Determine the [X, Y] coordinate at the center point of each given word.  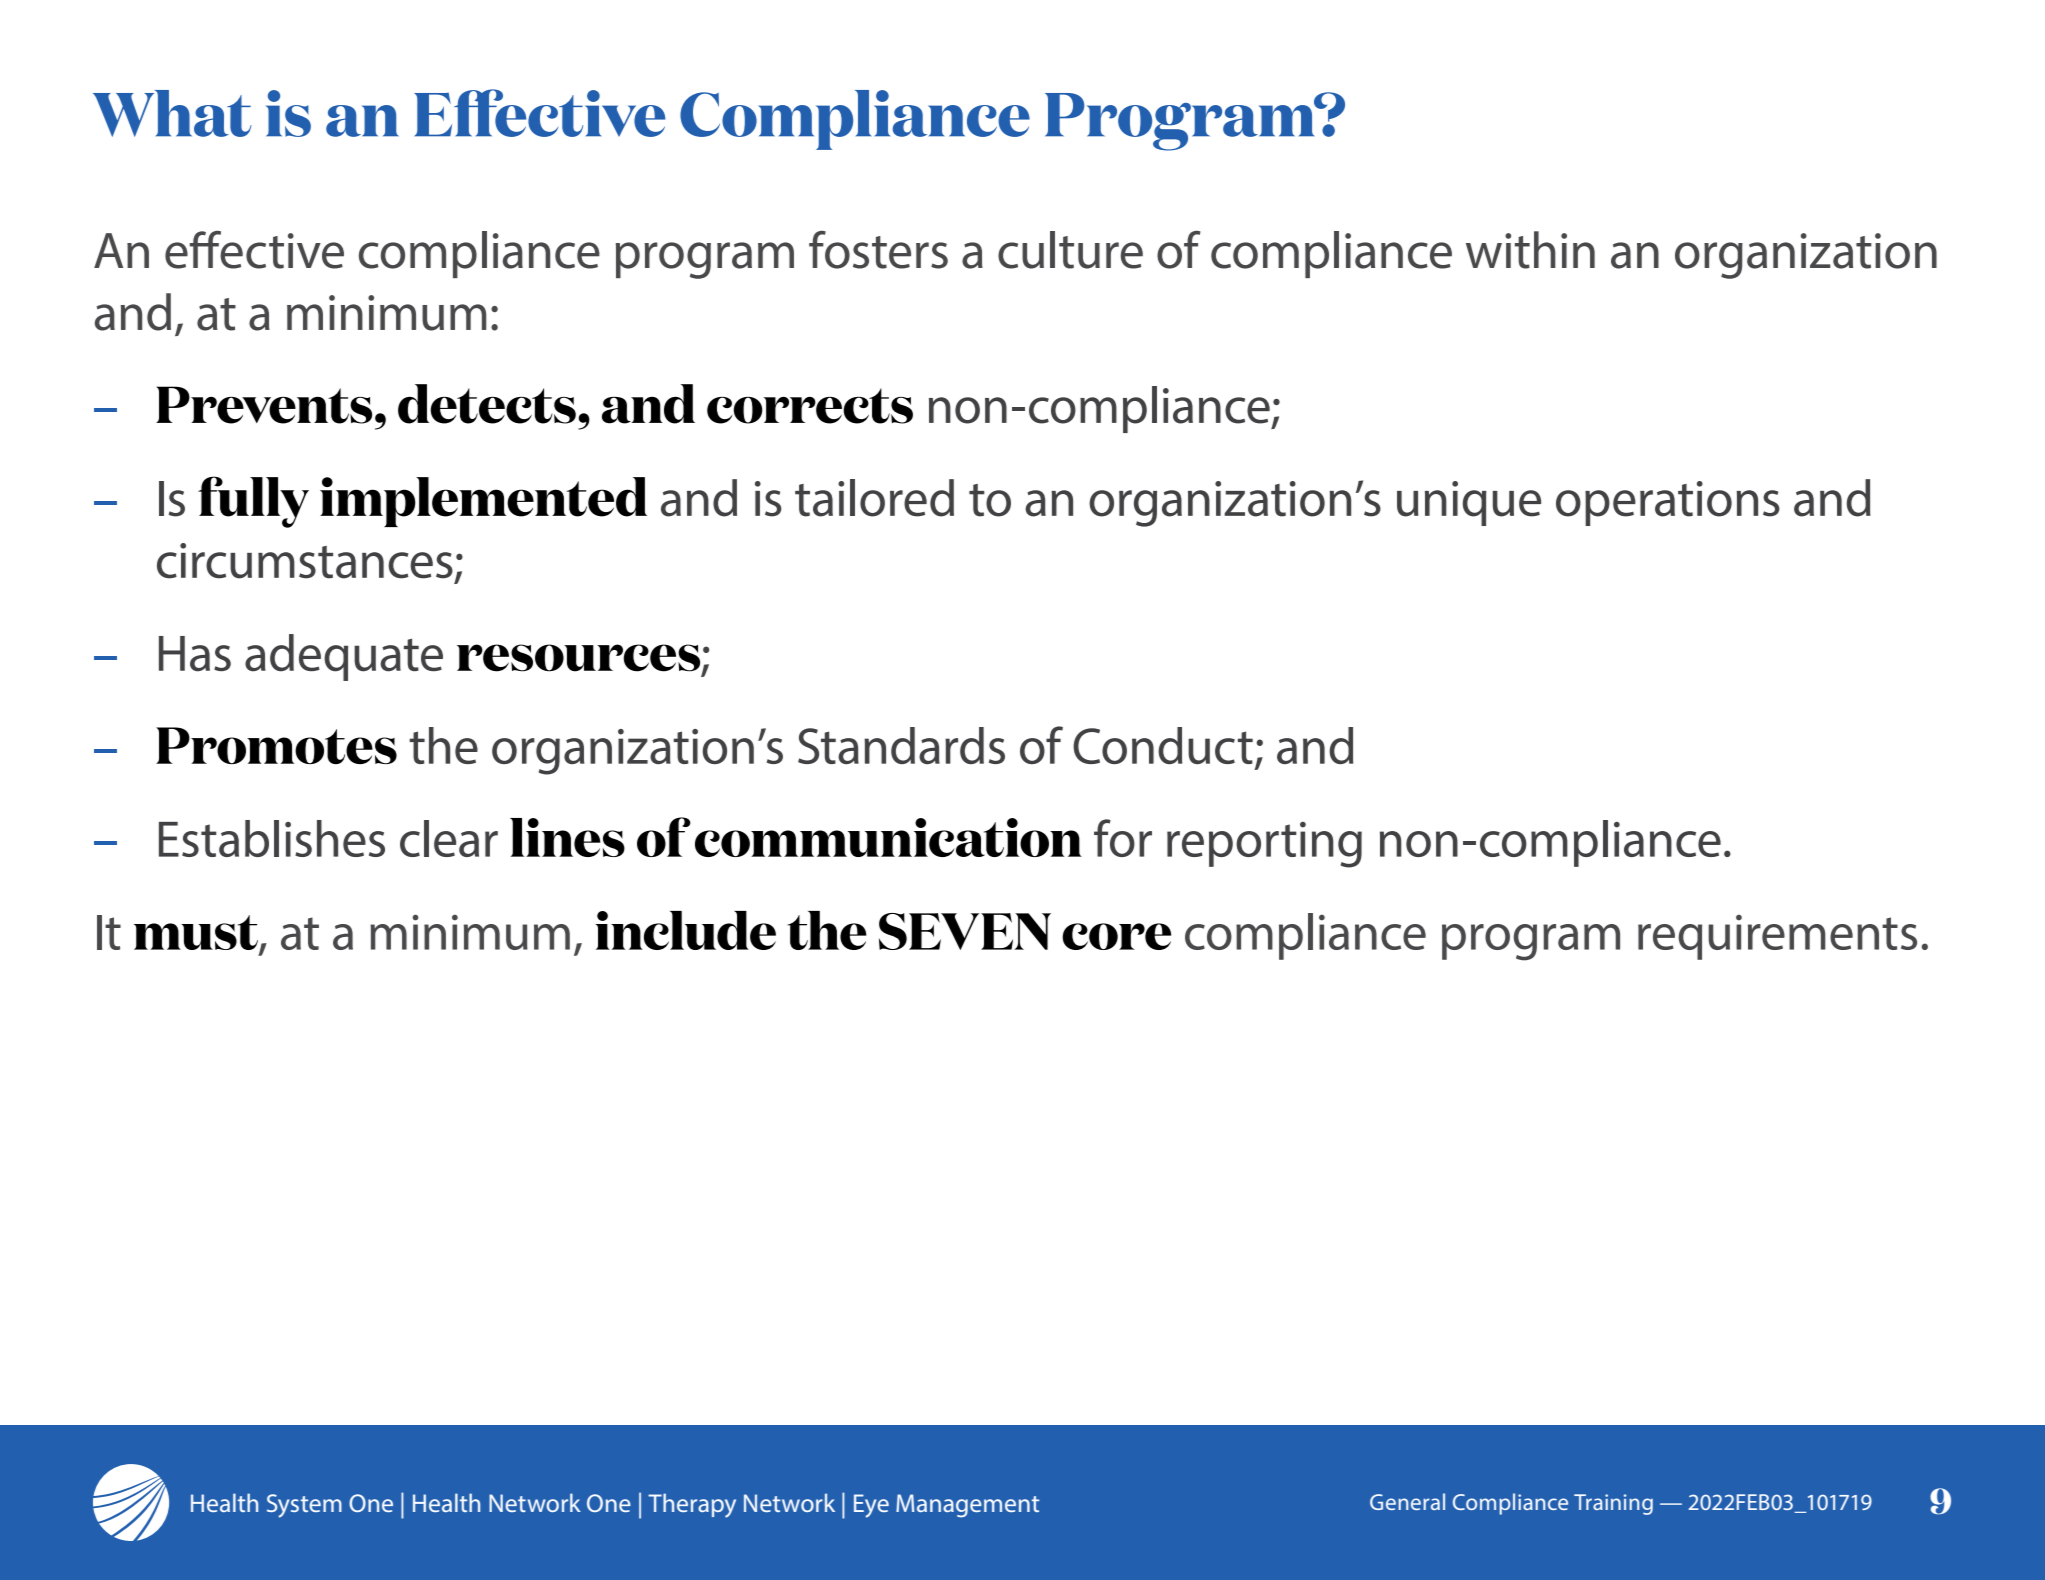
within [1530, 250]
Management [967, 1506]
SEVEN [965, 931]
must [197, 934]
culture [1070, 250]
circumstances [305, 561]
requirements [1777, 937]
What [172, 113]
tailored [874, 498]
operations [1668, 503]
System [304, 1506]
